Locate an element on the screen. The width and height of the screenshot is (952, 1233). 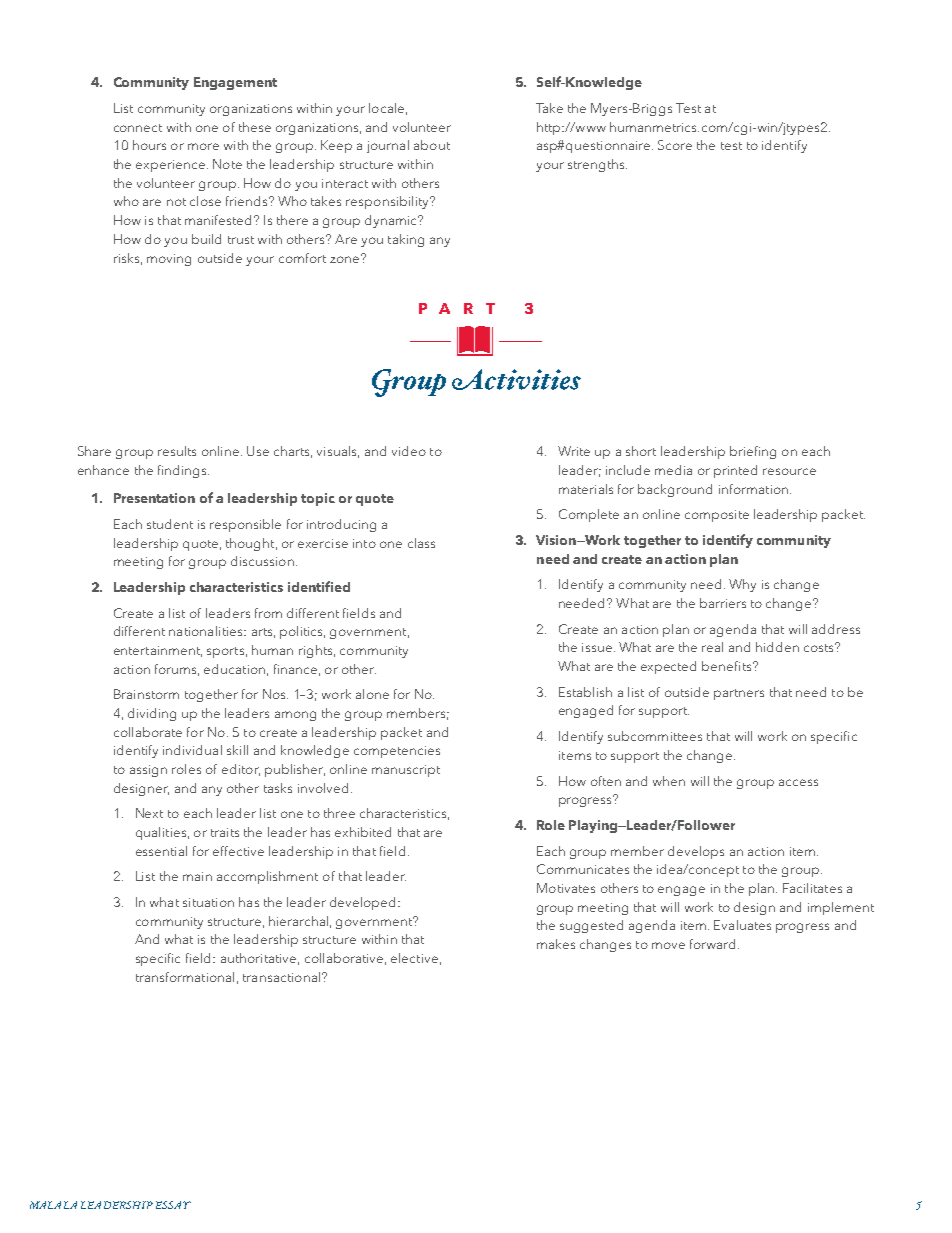
hours is located at coordinates (149, 145).
